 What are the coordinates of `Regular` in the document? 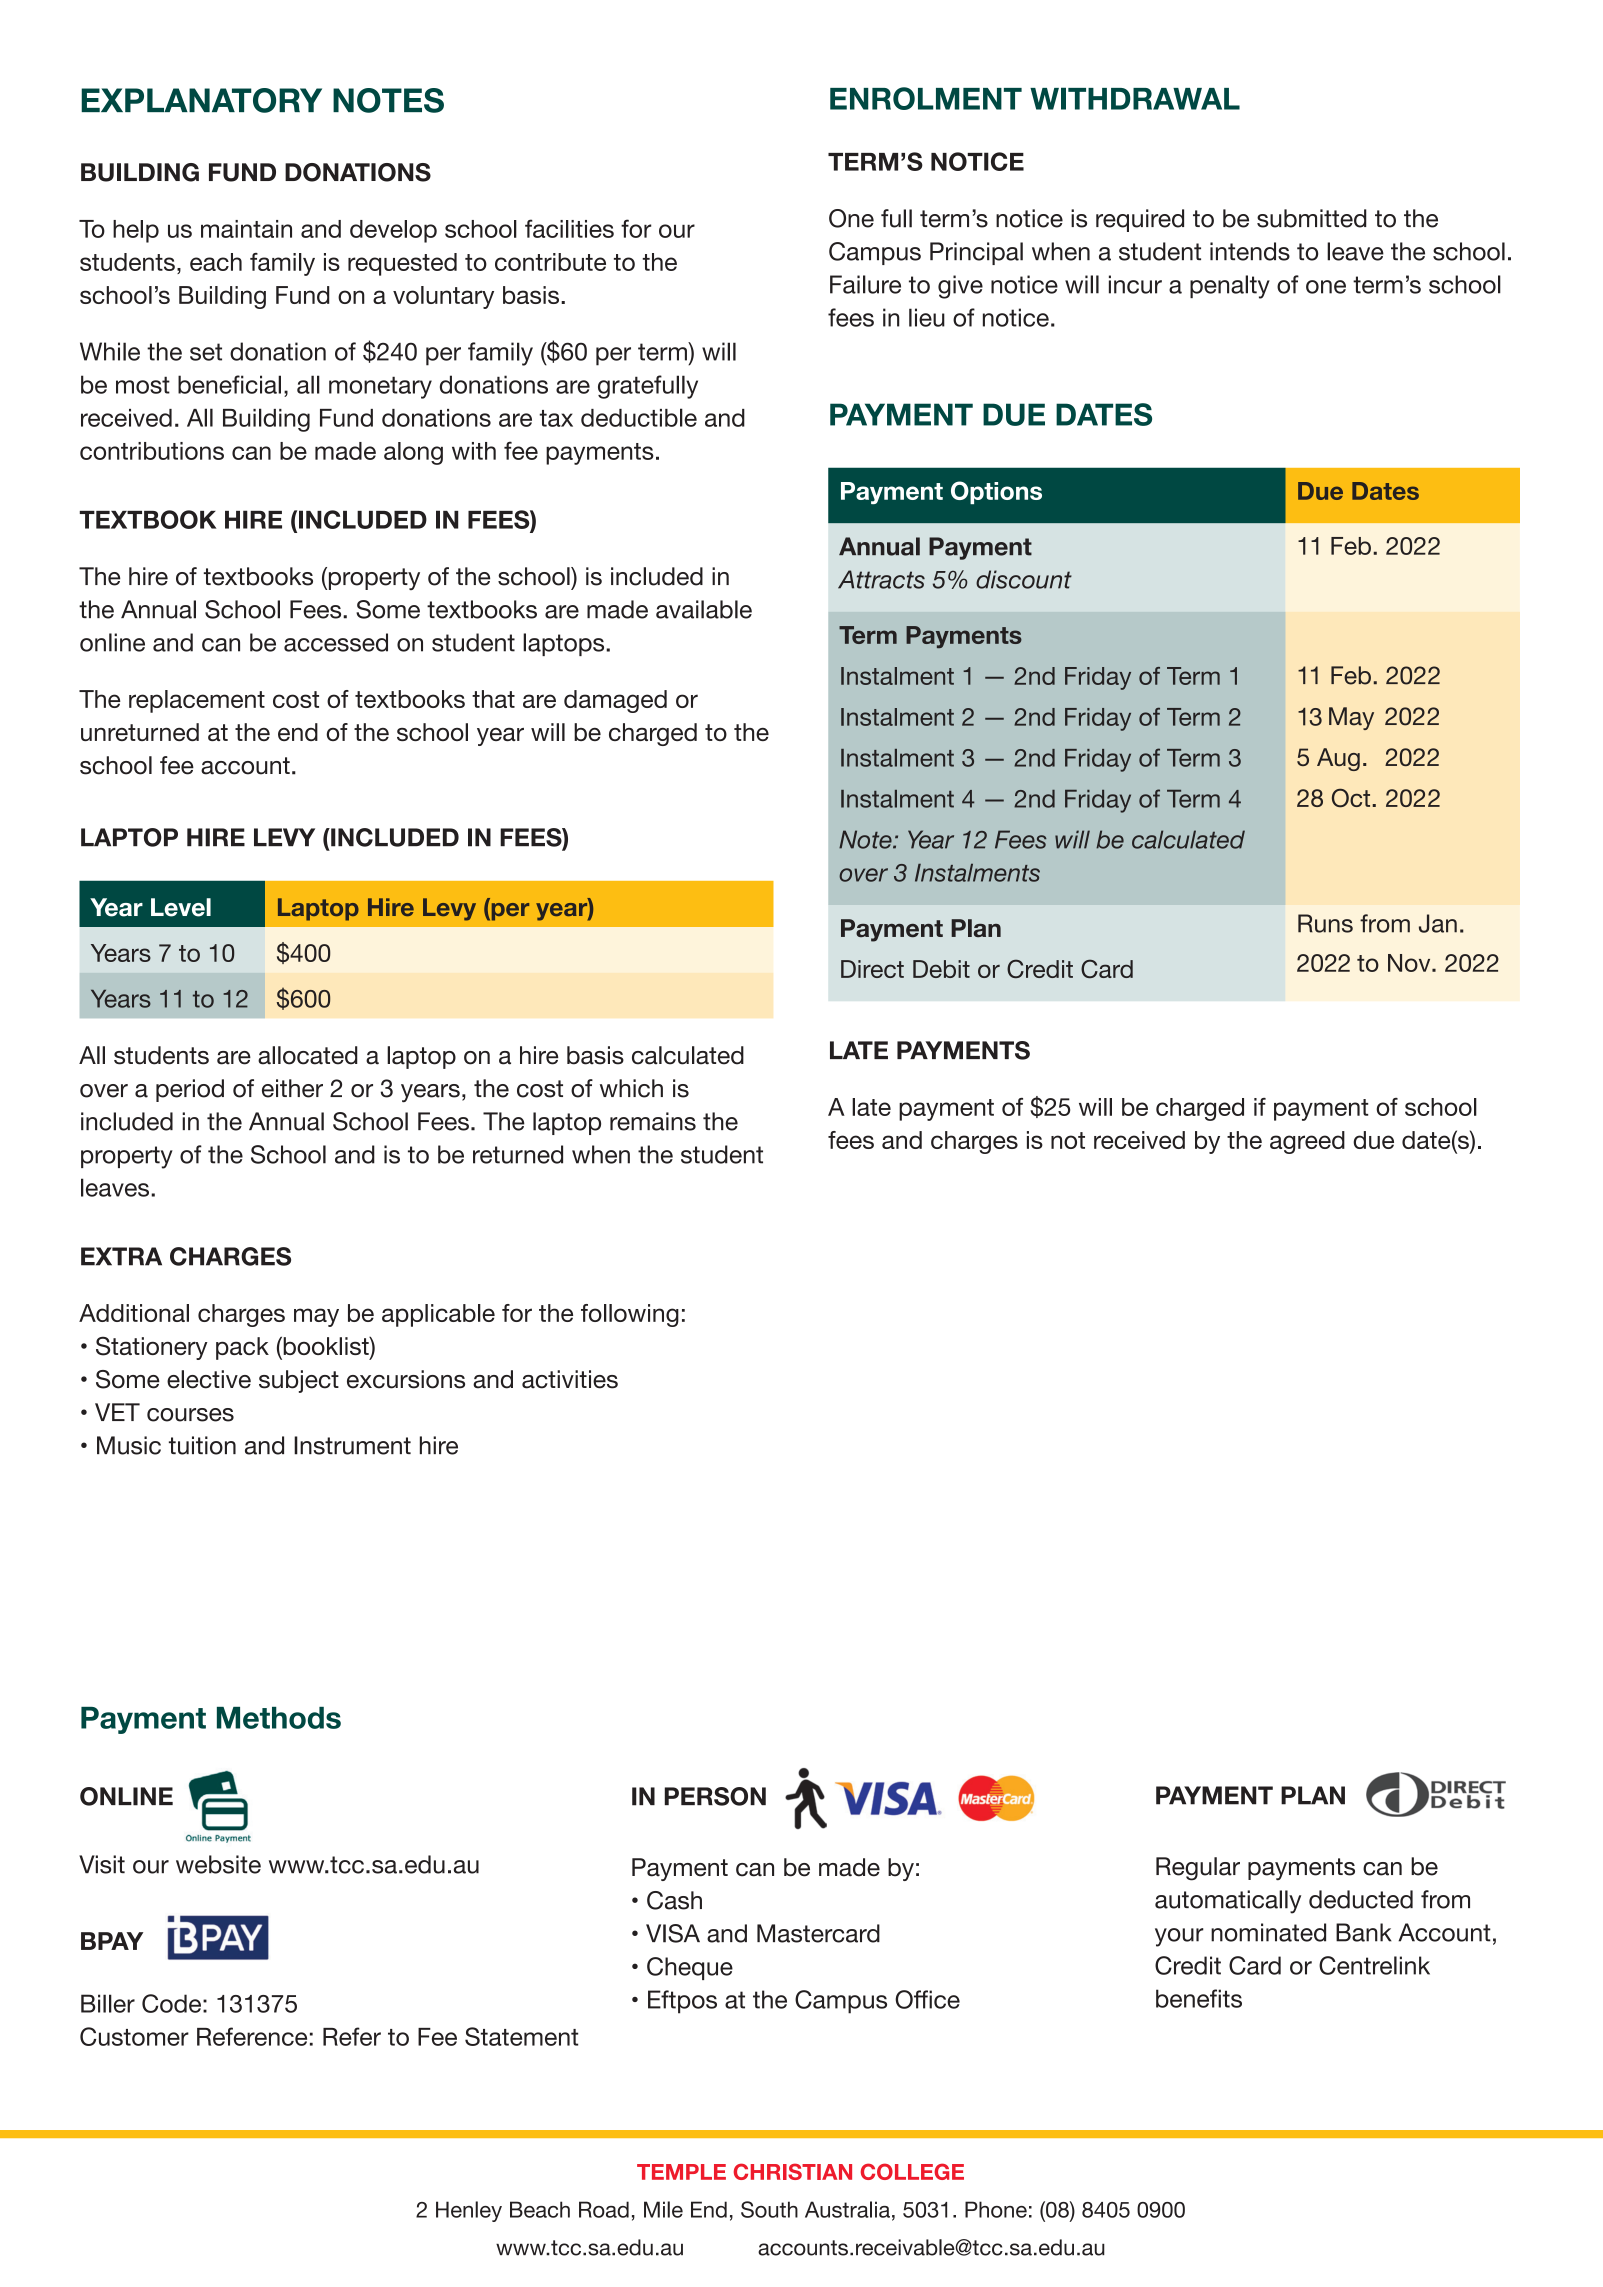 It's located at (1198, 1869).
